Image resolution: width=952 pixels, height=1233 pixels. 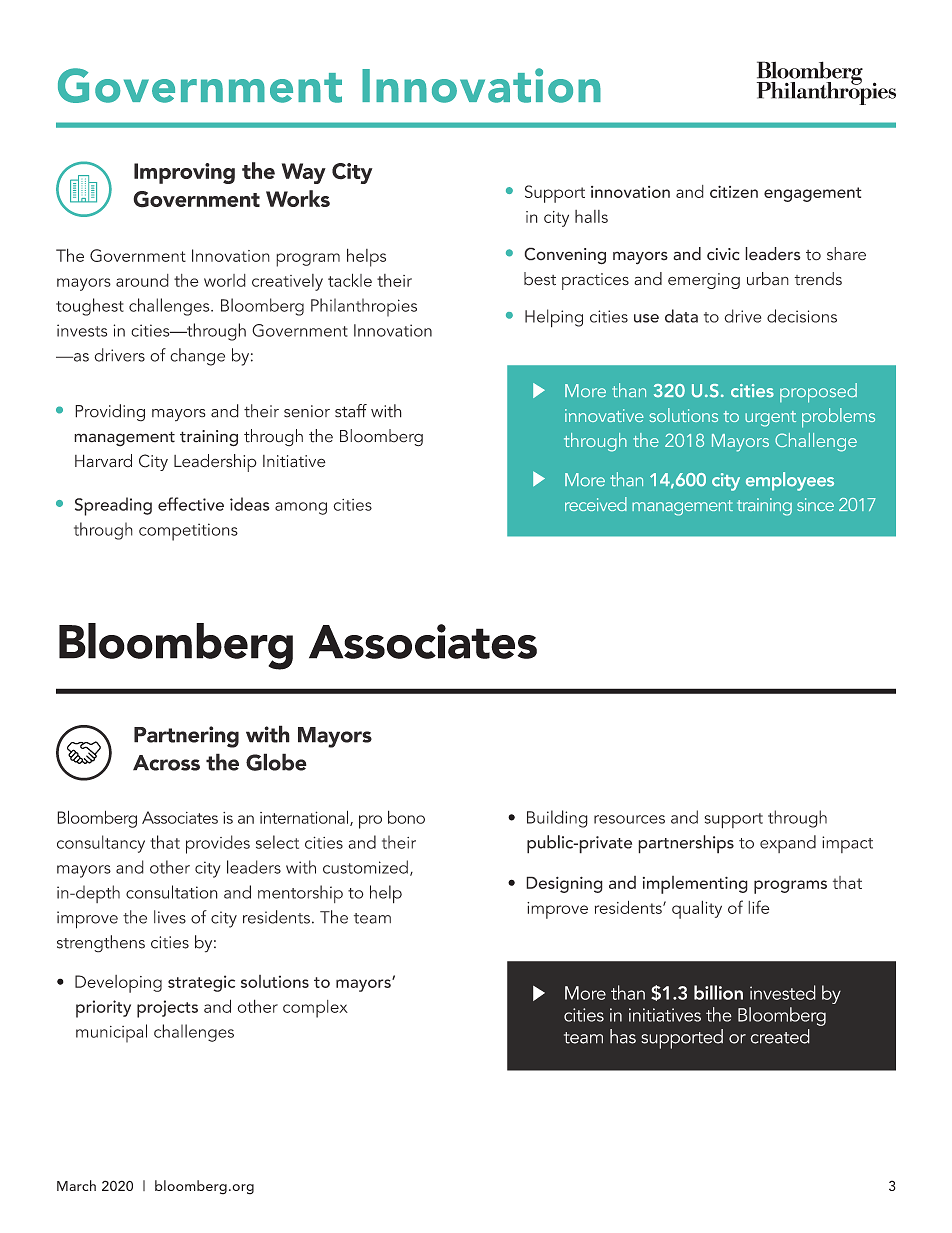 I want to click on competitions, so click(x=188, y=532).
